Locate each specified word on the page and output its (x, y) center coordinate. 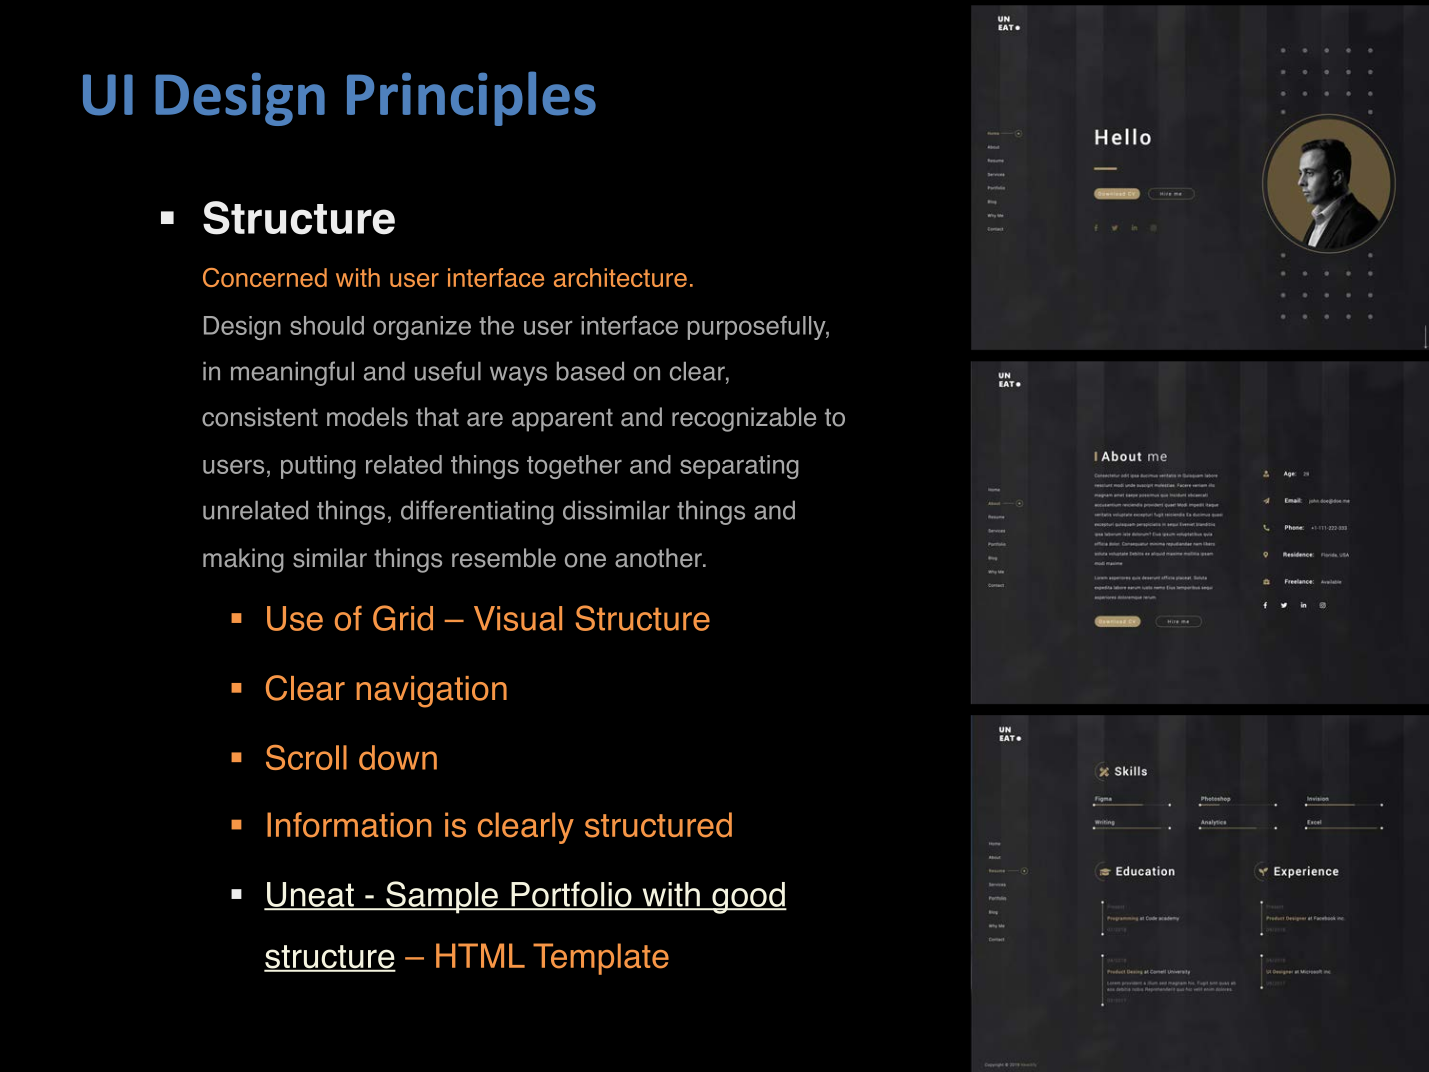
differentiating (477, 512)
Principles (471, 98)
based (590, 371)
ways (518, 376)
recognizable (744, 419)
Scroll (306, 757)
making (243, 560)
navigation (431, 692)
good (748, 898)
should (327, 325)
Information (349, 825)
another (659, 558)
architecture (620, 277)
